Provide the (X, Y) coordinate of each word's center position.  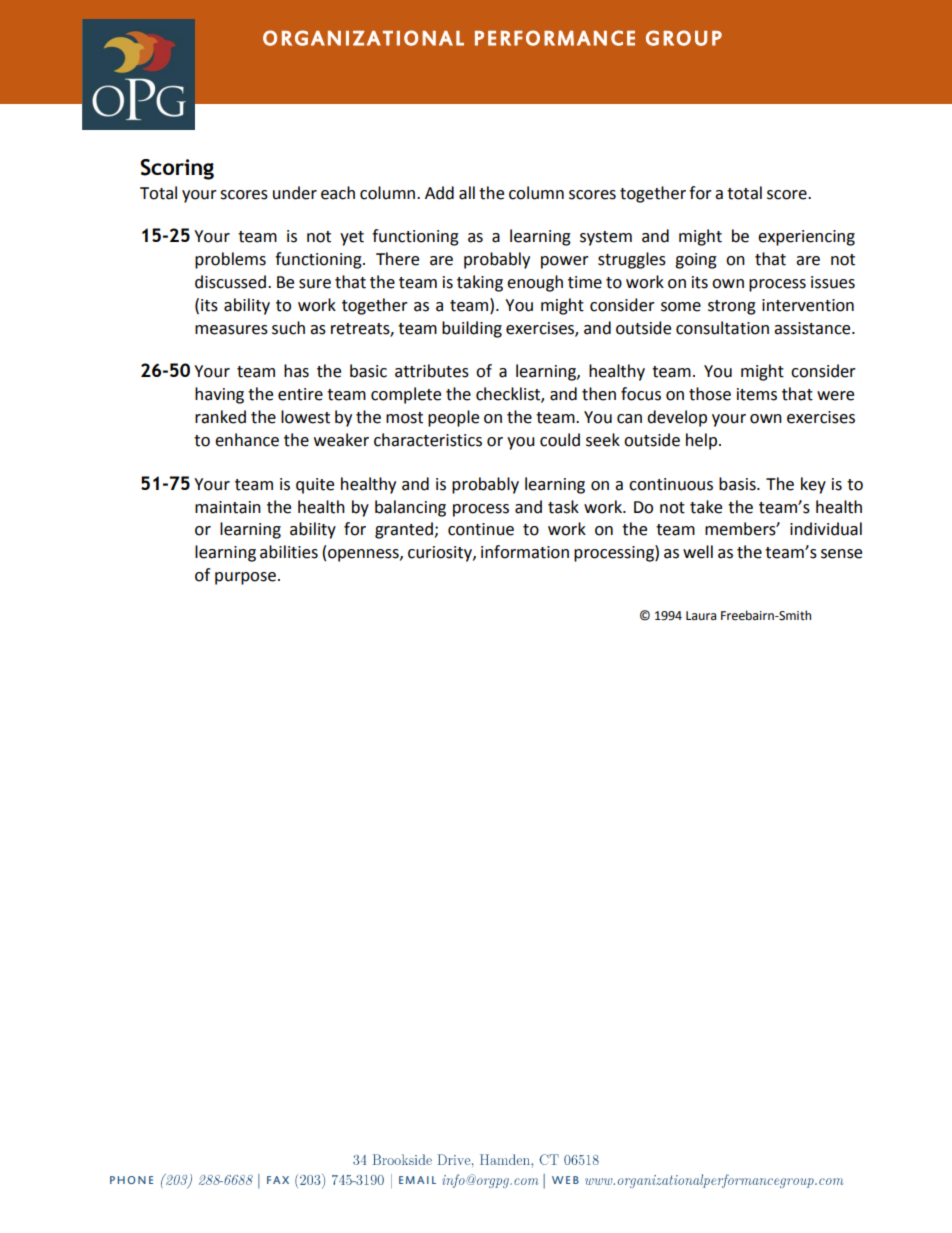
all (467, 193)
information (525, 552)
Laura (701, 615)
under (295, 193)
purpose (245, 578)
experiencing (806, 238)
